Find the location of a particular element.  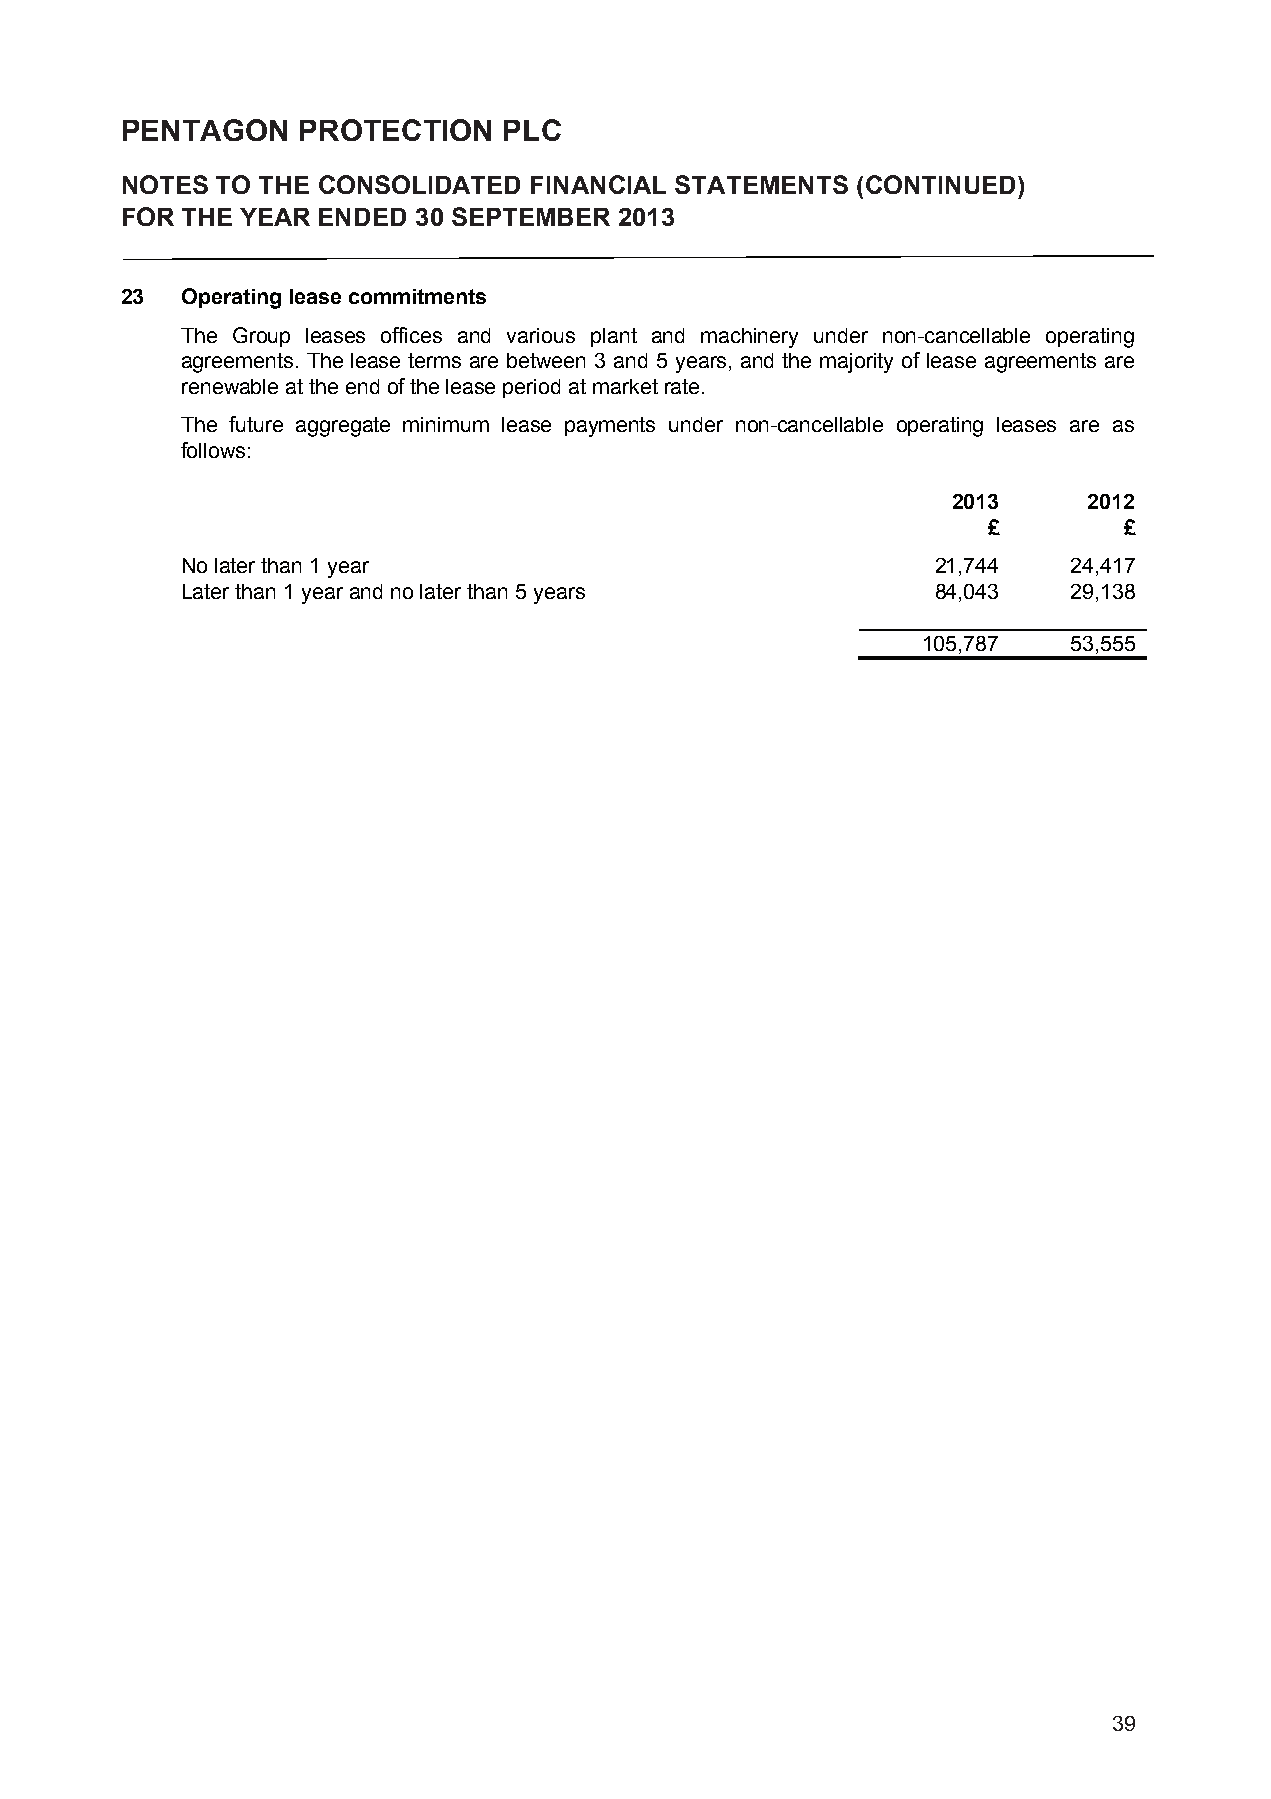

machinery is located at coordinates (749, 338).
